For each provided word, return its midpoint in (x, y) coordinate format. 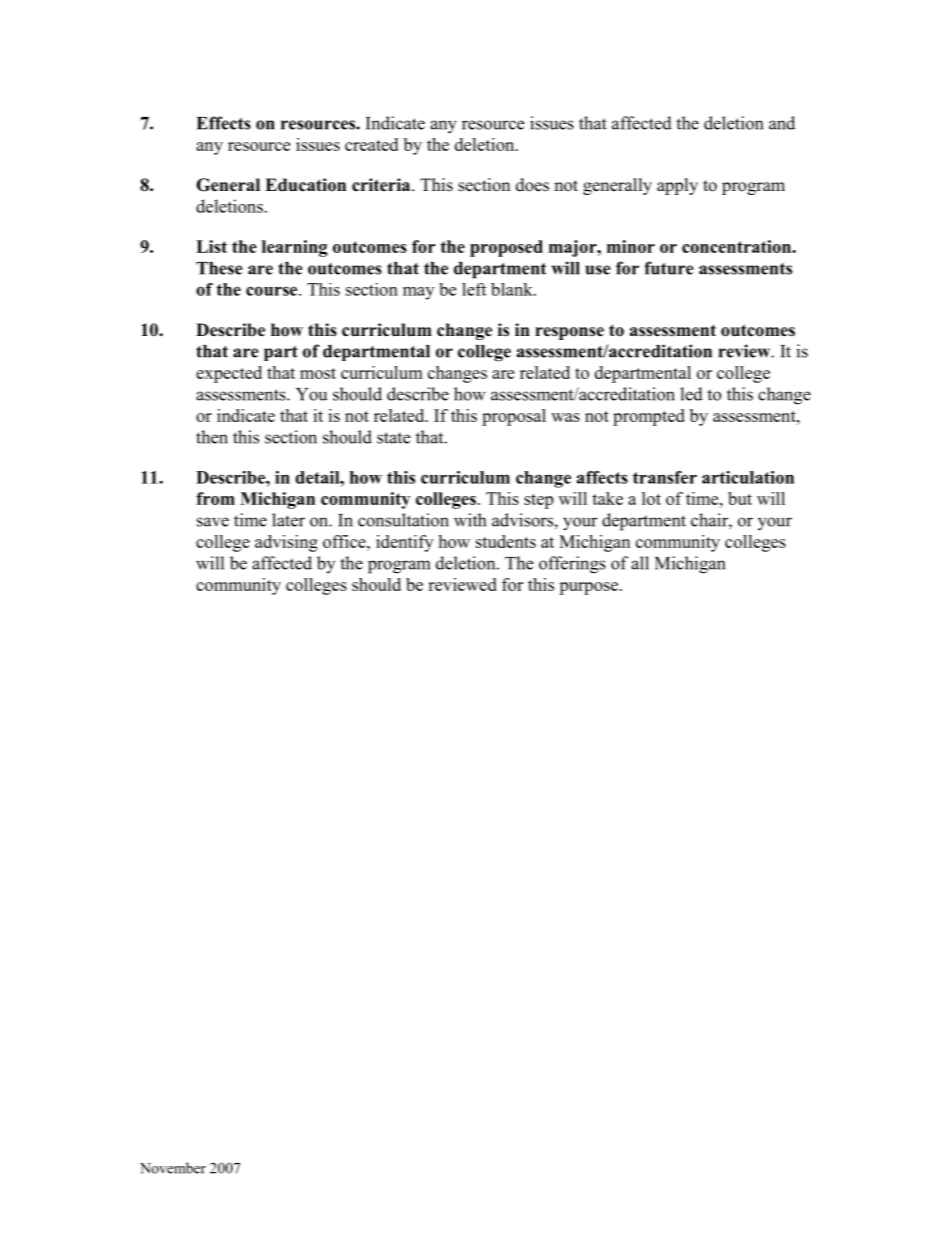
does (532, 185)
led (691, 394)
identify (404, 543)
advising (286, 543)
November (173, 1168)
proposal (514, 417)
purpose (588, 588)
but (740, 498)
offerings (572, 565)
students (506, 541)
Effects (224, 123)
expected (229, 374)
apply (677, 186)
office (345, 541)
